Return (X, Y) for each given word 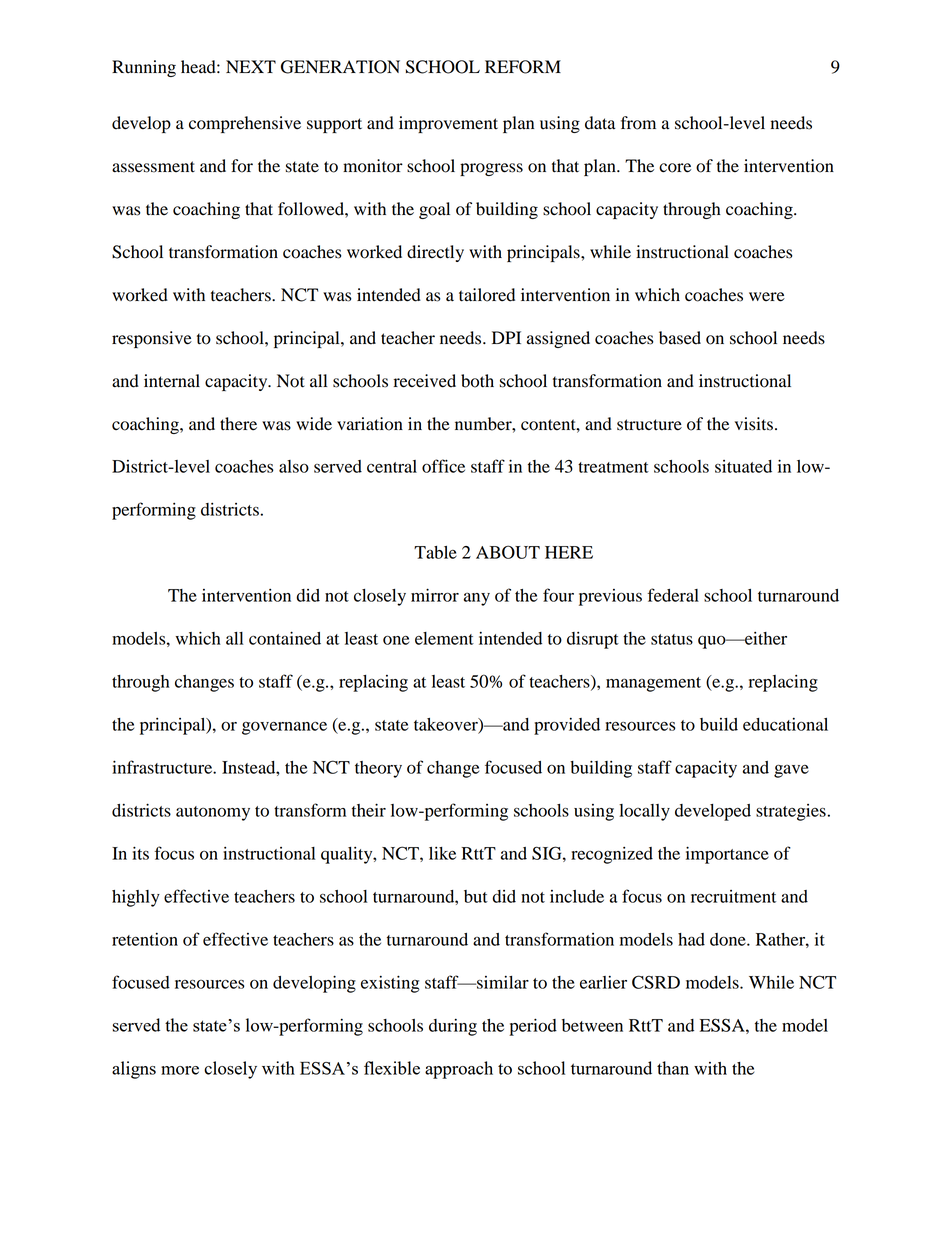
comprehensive (245, 124)
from (638, 123)
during (453, 1027)
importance (727, 855)
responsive (152, 339)
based (680, 338)
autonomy (213, 813)
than (673, 1068)
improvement (448, 124)
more (180, 1070)
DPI (506, 337)
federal (673, 595)
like (442, 853)
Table (435, 552)
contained (285, 638)
